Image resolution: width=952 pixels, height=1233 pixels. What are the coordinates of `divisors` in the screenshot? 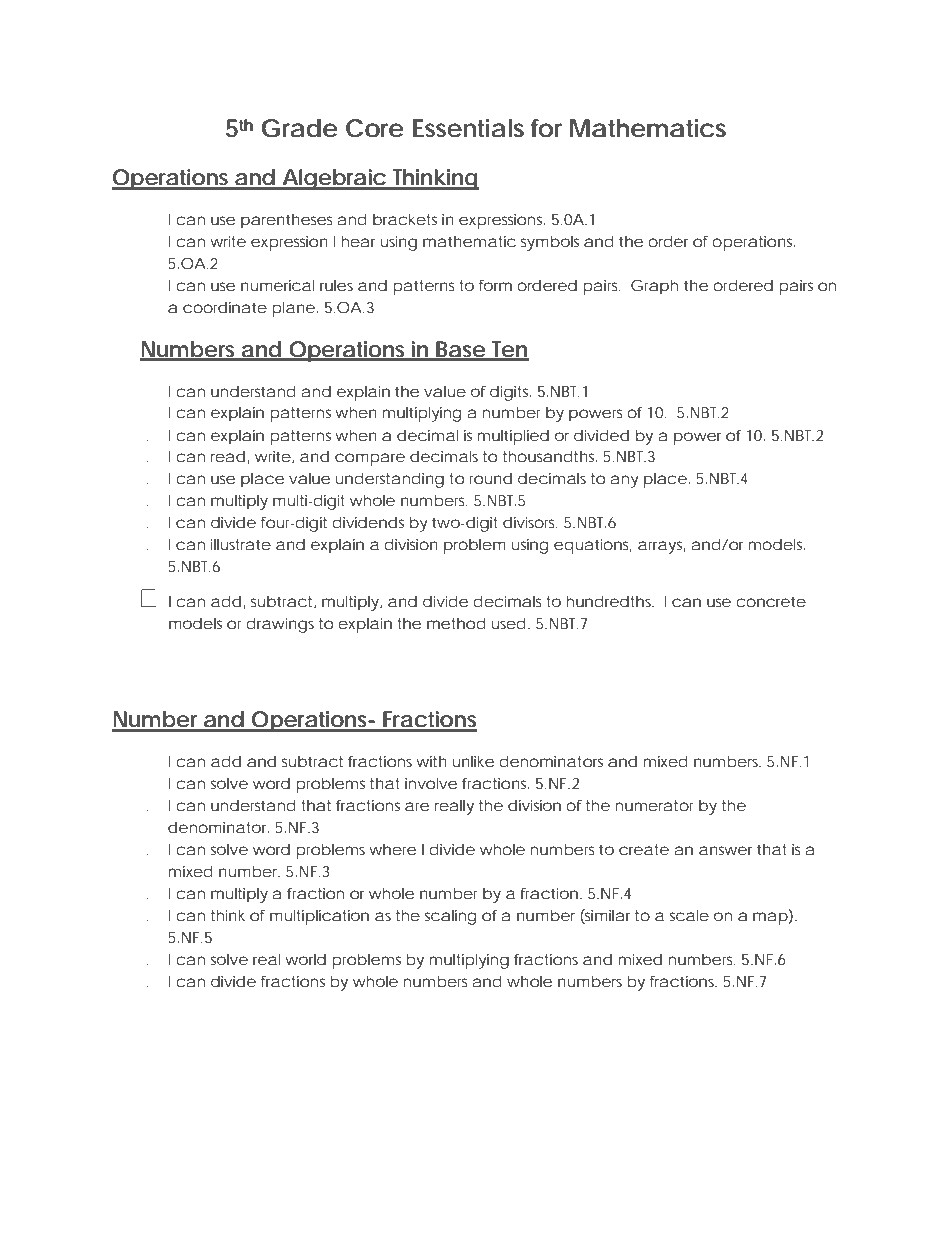 It's located at (530, 522).
